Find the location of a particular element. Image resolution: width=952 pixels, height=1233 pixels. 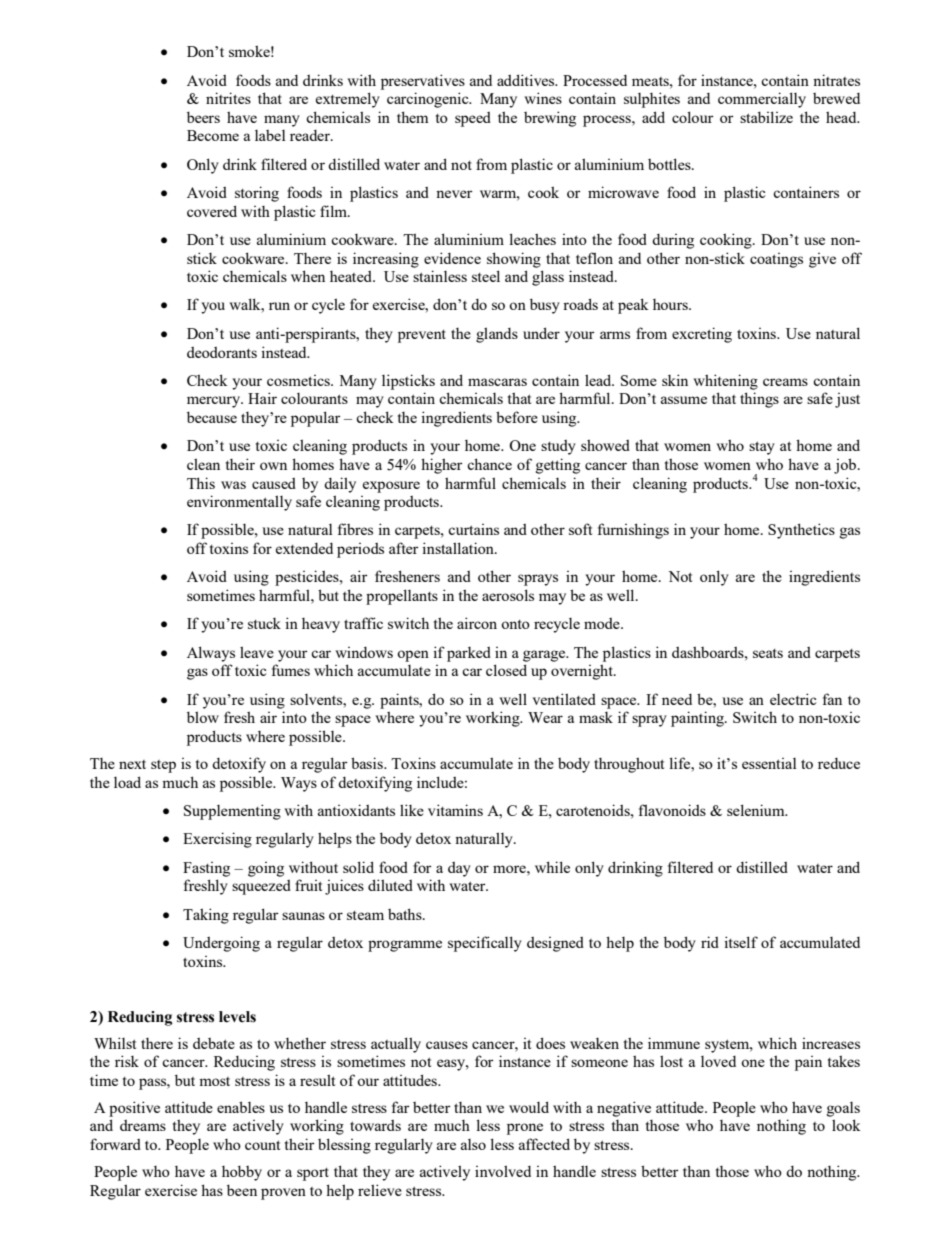

hobby is located at coordinates (242, 1173).
